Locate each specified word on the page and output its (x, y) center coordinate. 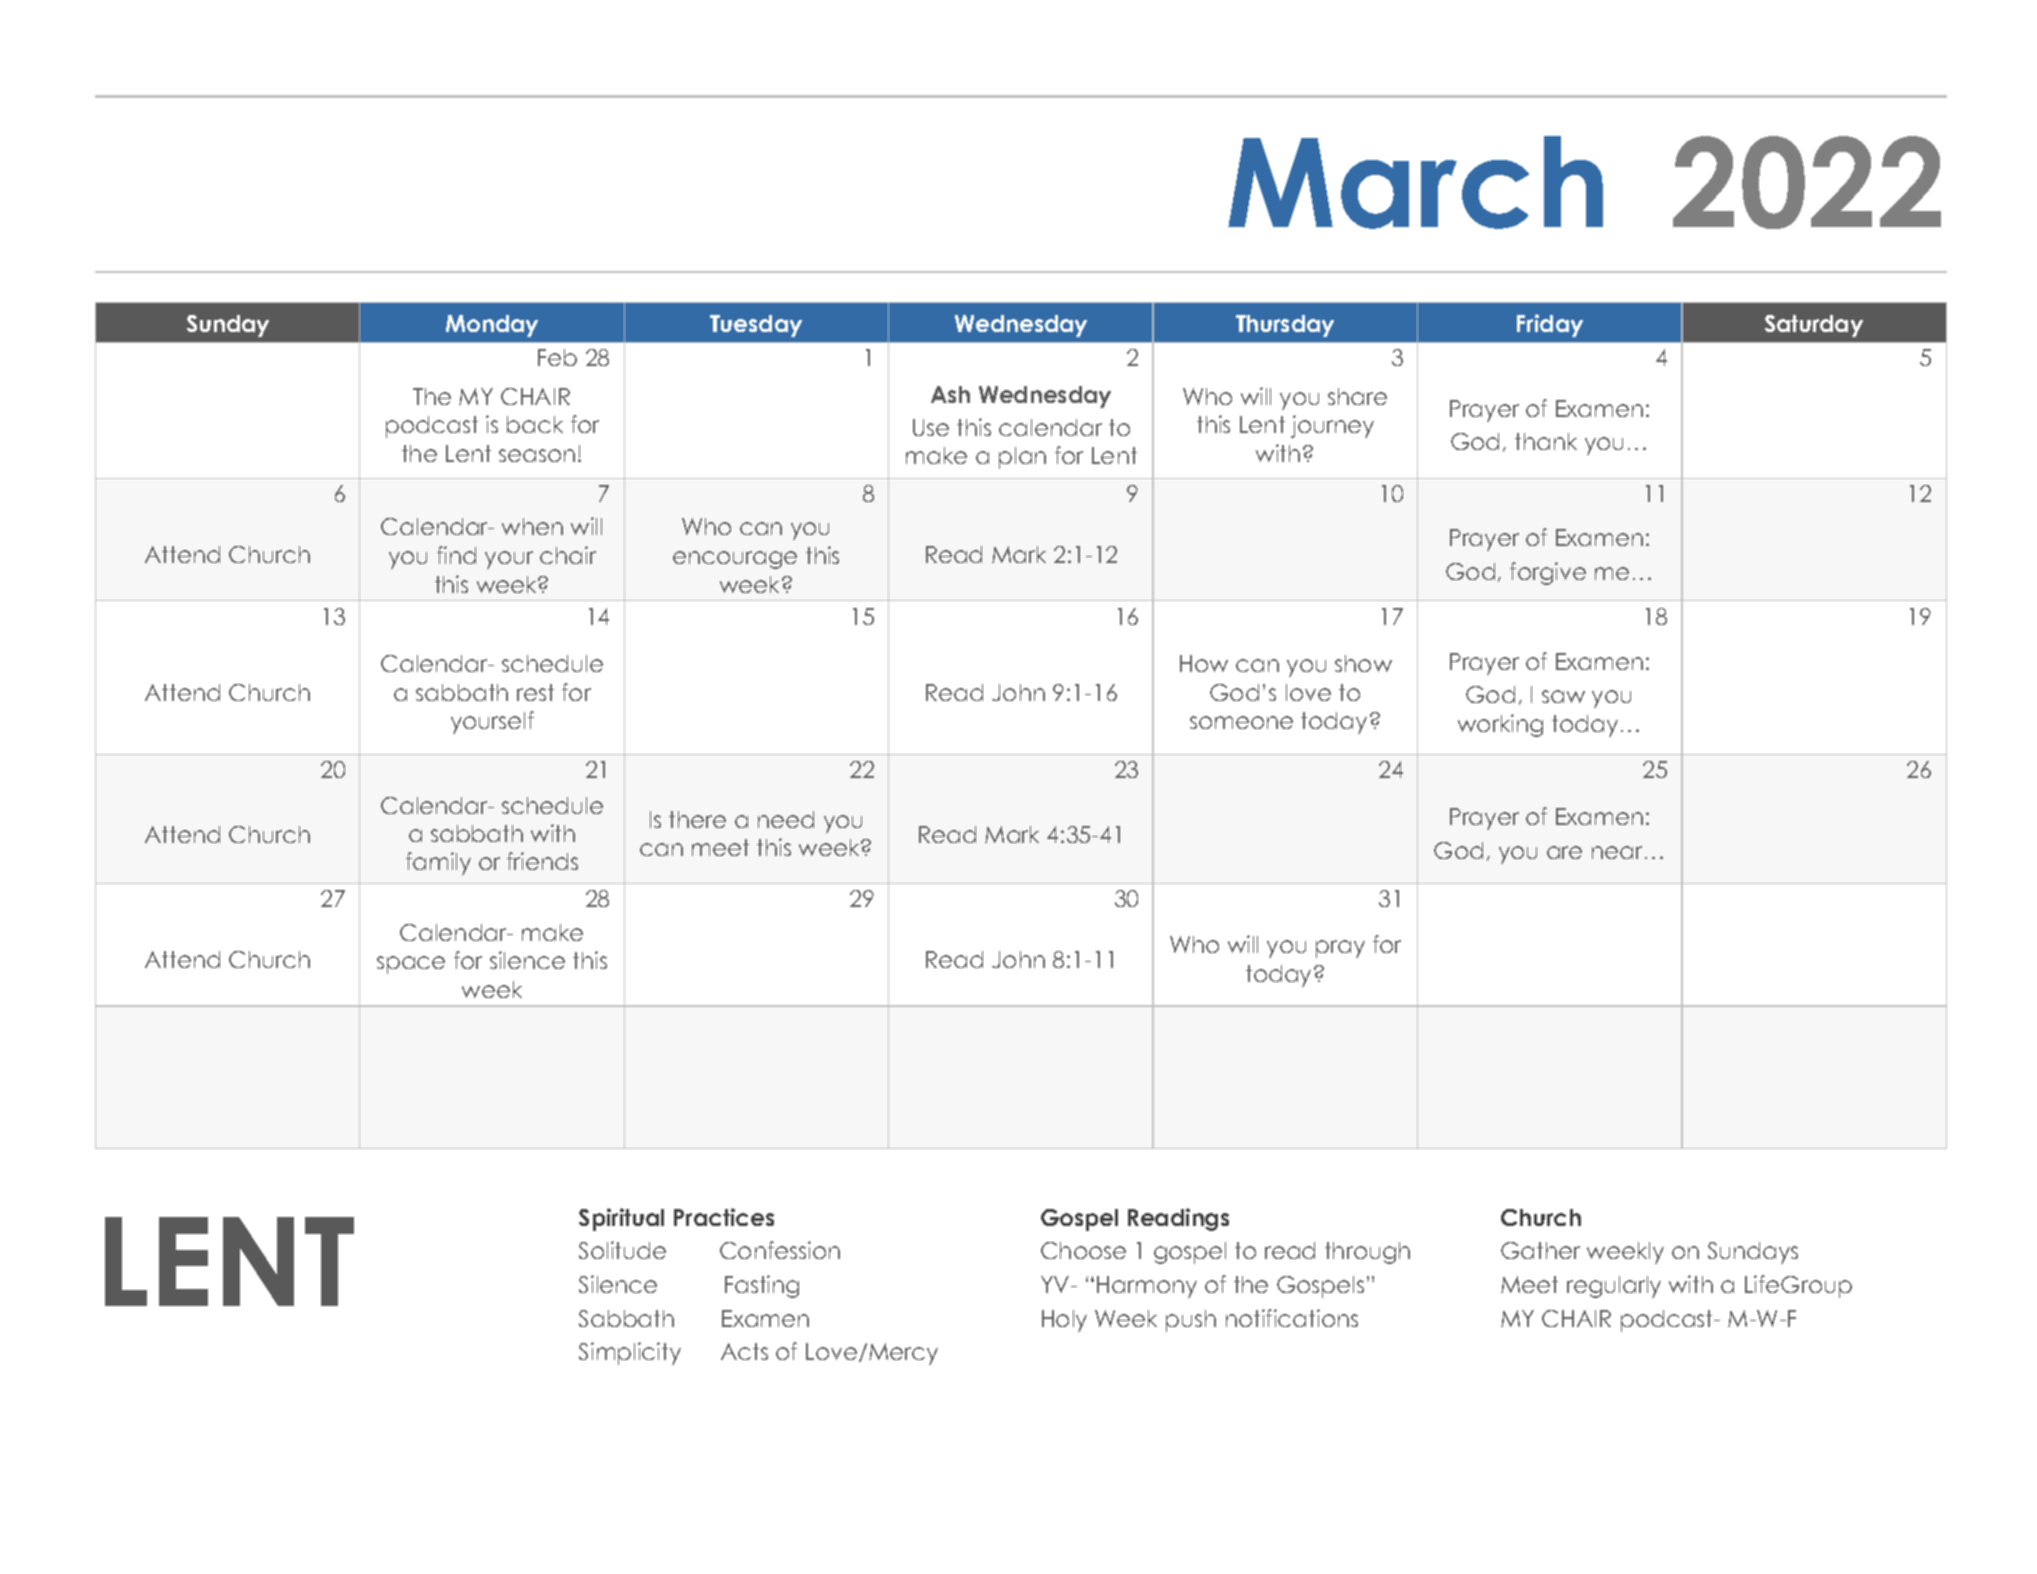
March (1415, 182)
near (1617, 852)
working (1500, 725)
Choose (1083, 1250)
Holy (1064, 1321)
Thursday (1285, 326)
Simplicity (630, 1353)
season (537, 455)
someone (1241, 722)
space (411, 965)
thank (1546, 441)
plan (1022, 458)
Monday (492, 326)
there (697, 819)
